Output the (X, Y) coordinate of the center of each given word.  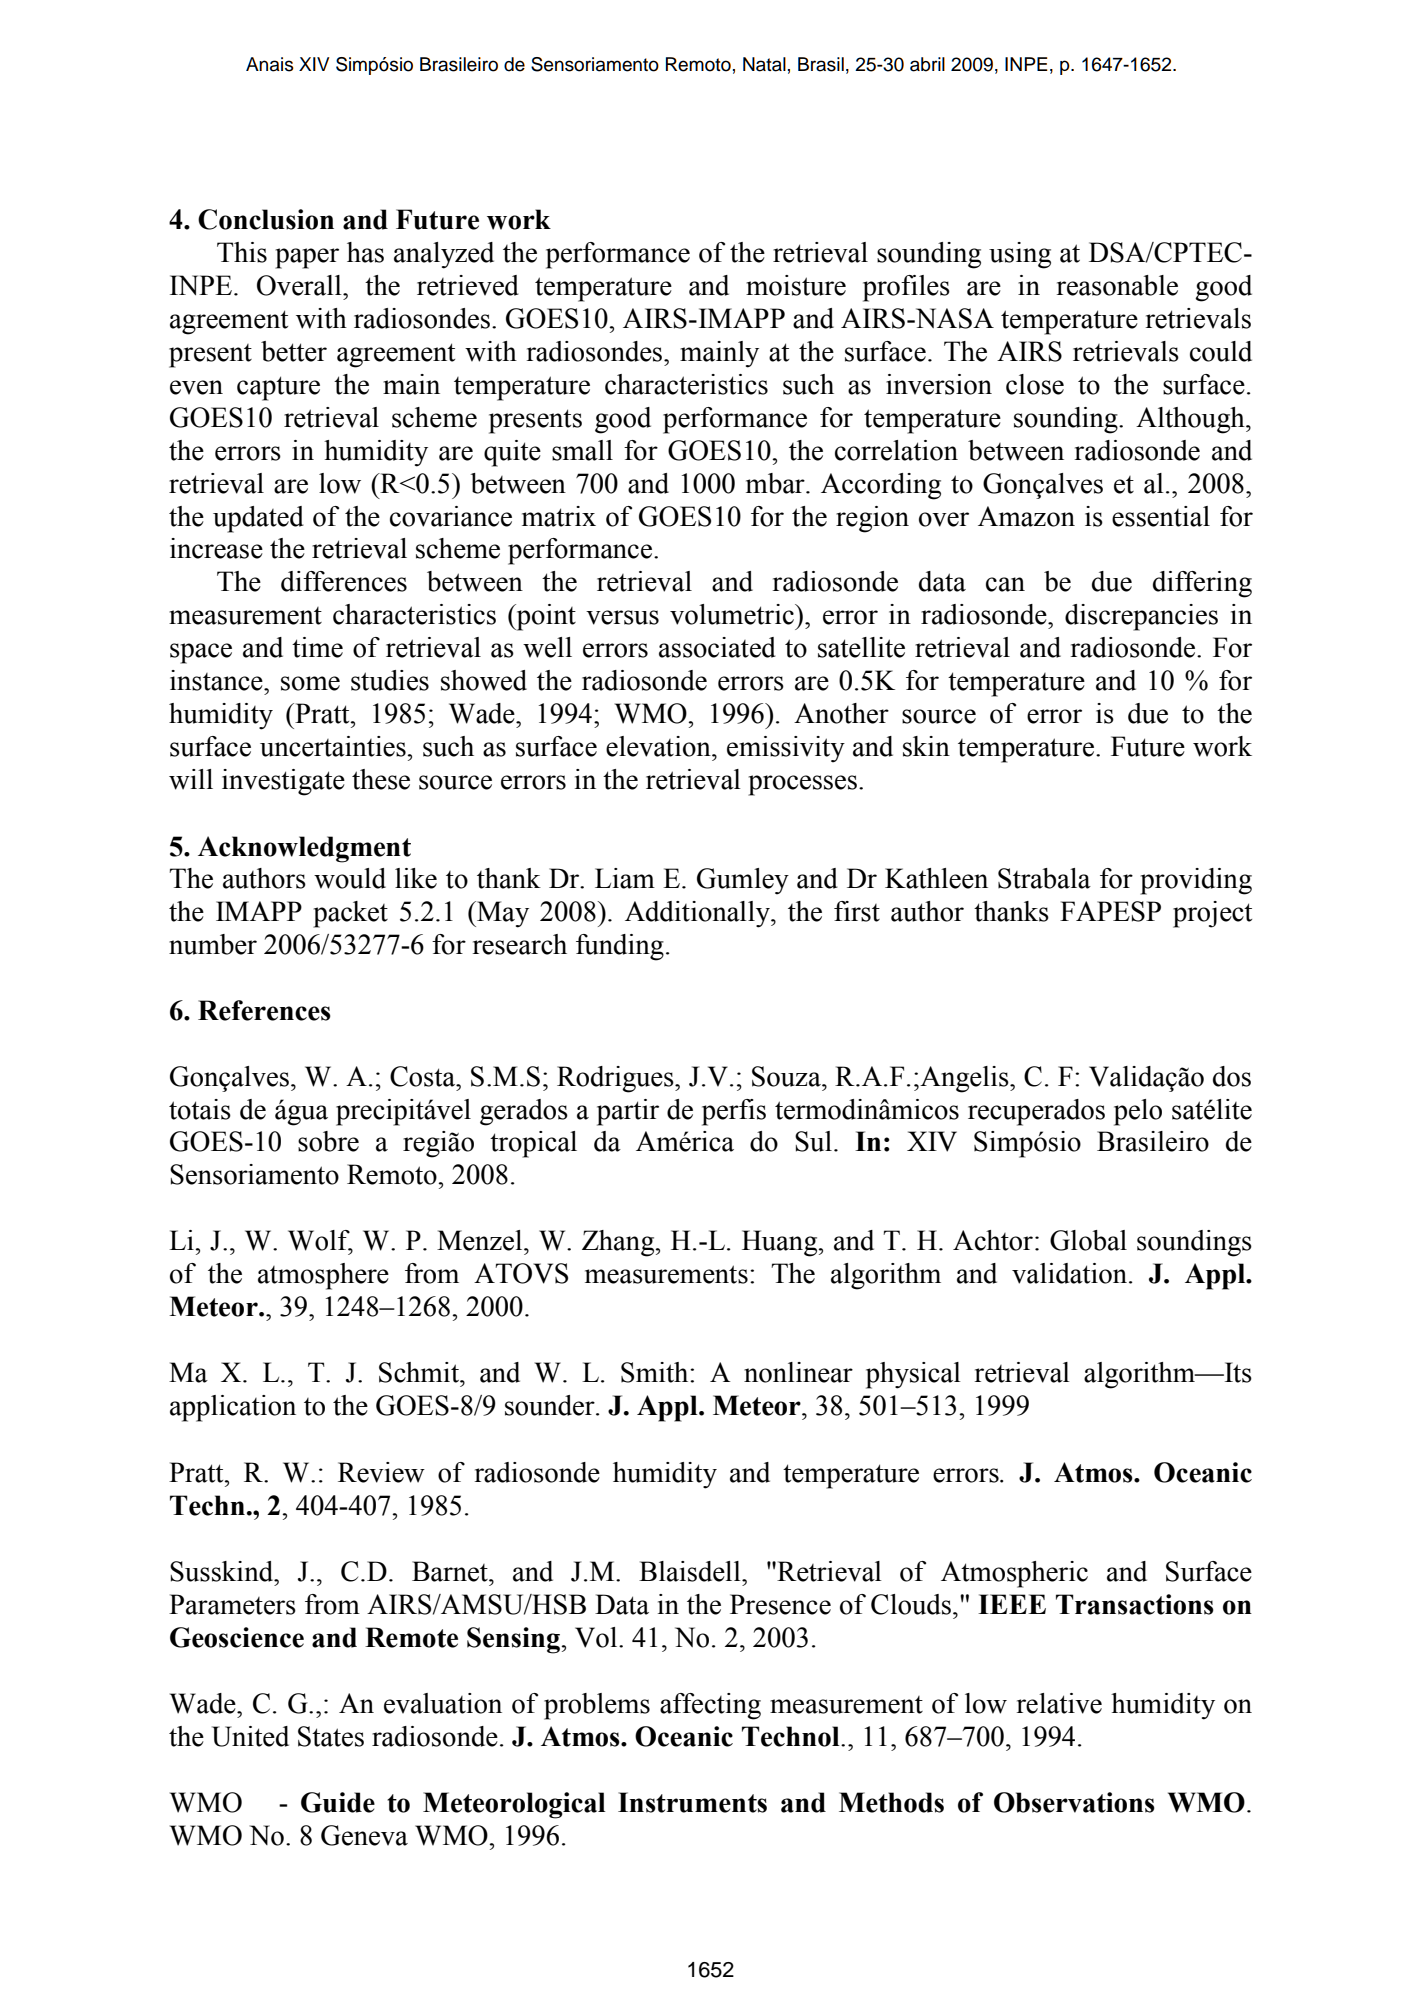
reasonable (1117, 285)
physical (913, 1375)
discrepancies (1141, 617)
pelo (1138, 1112)
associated (717, 647)
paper (307, 258)
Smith (656, 1372)
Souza (787, 1076)
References (264, 1010)
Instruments (692, 1802)
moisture (796, 285)
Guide (338, 1802)
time (317, 647)
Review (381, 1472)
